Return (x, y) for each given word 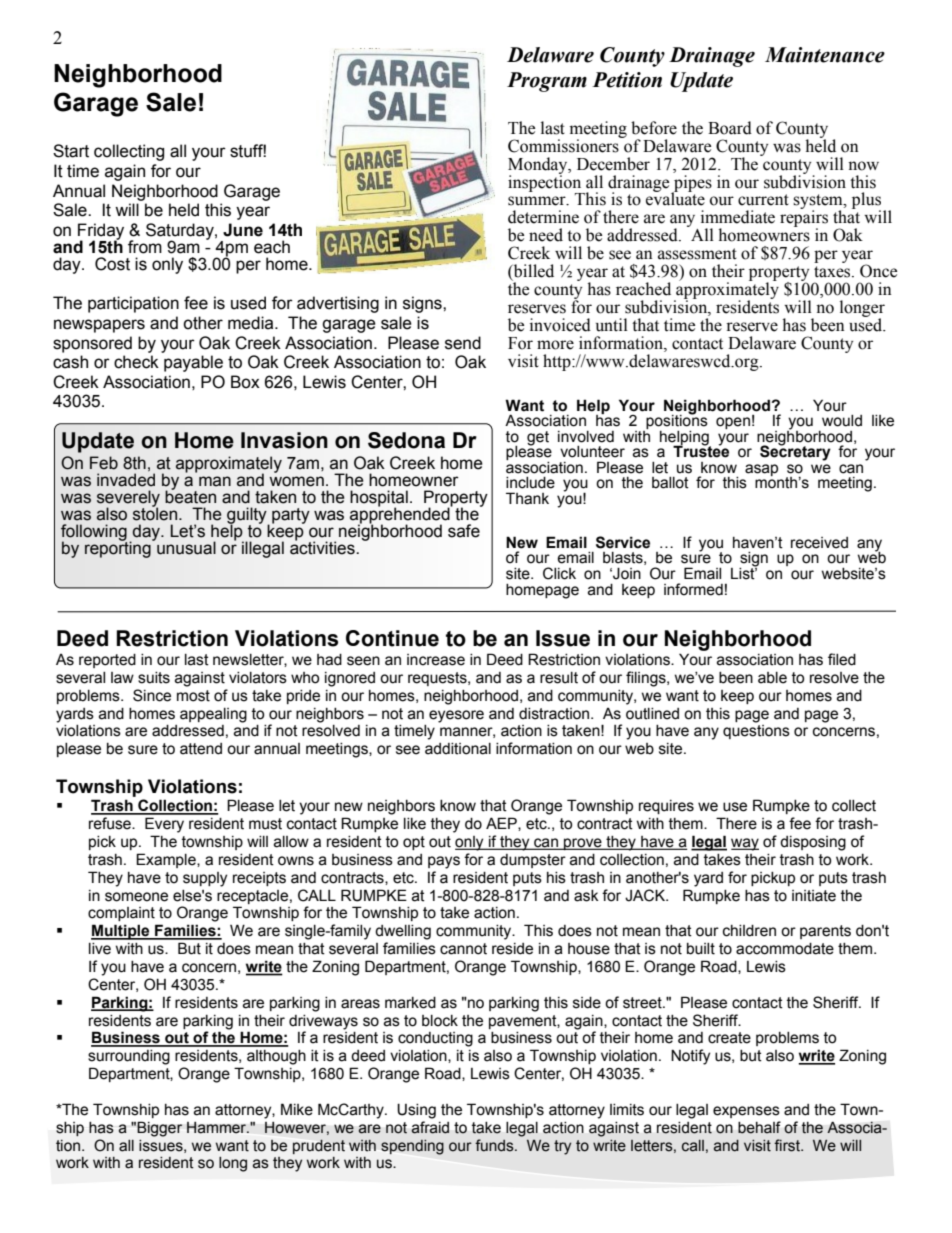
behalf (759, 1127)
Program (547, 82)
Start (71, 151)
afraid (430, 1127)
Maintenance (825, 55)
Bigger (159, 1129)
